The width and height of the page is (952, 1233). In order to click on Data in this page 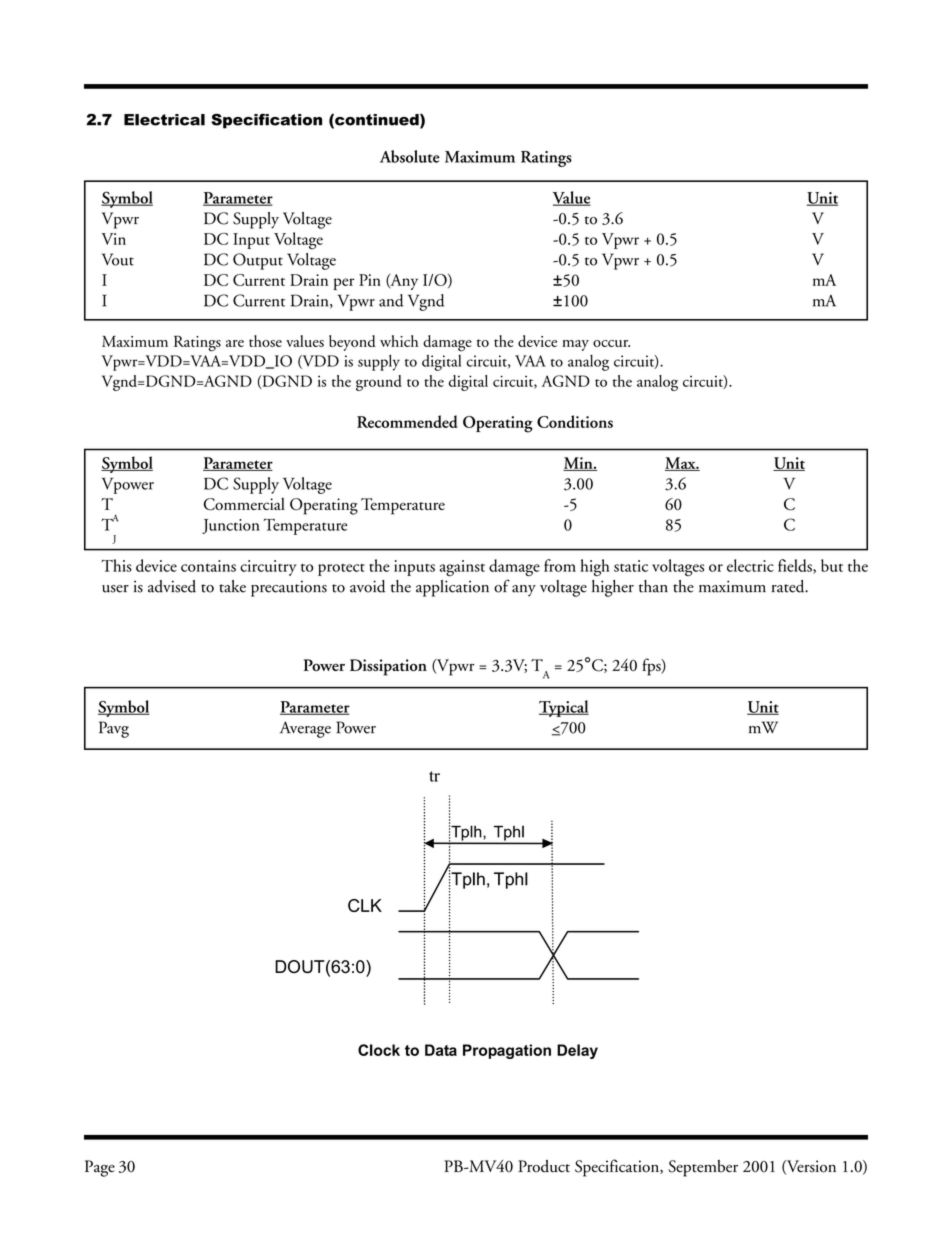, I will do `click(441, 1050)`.
